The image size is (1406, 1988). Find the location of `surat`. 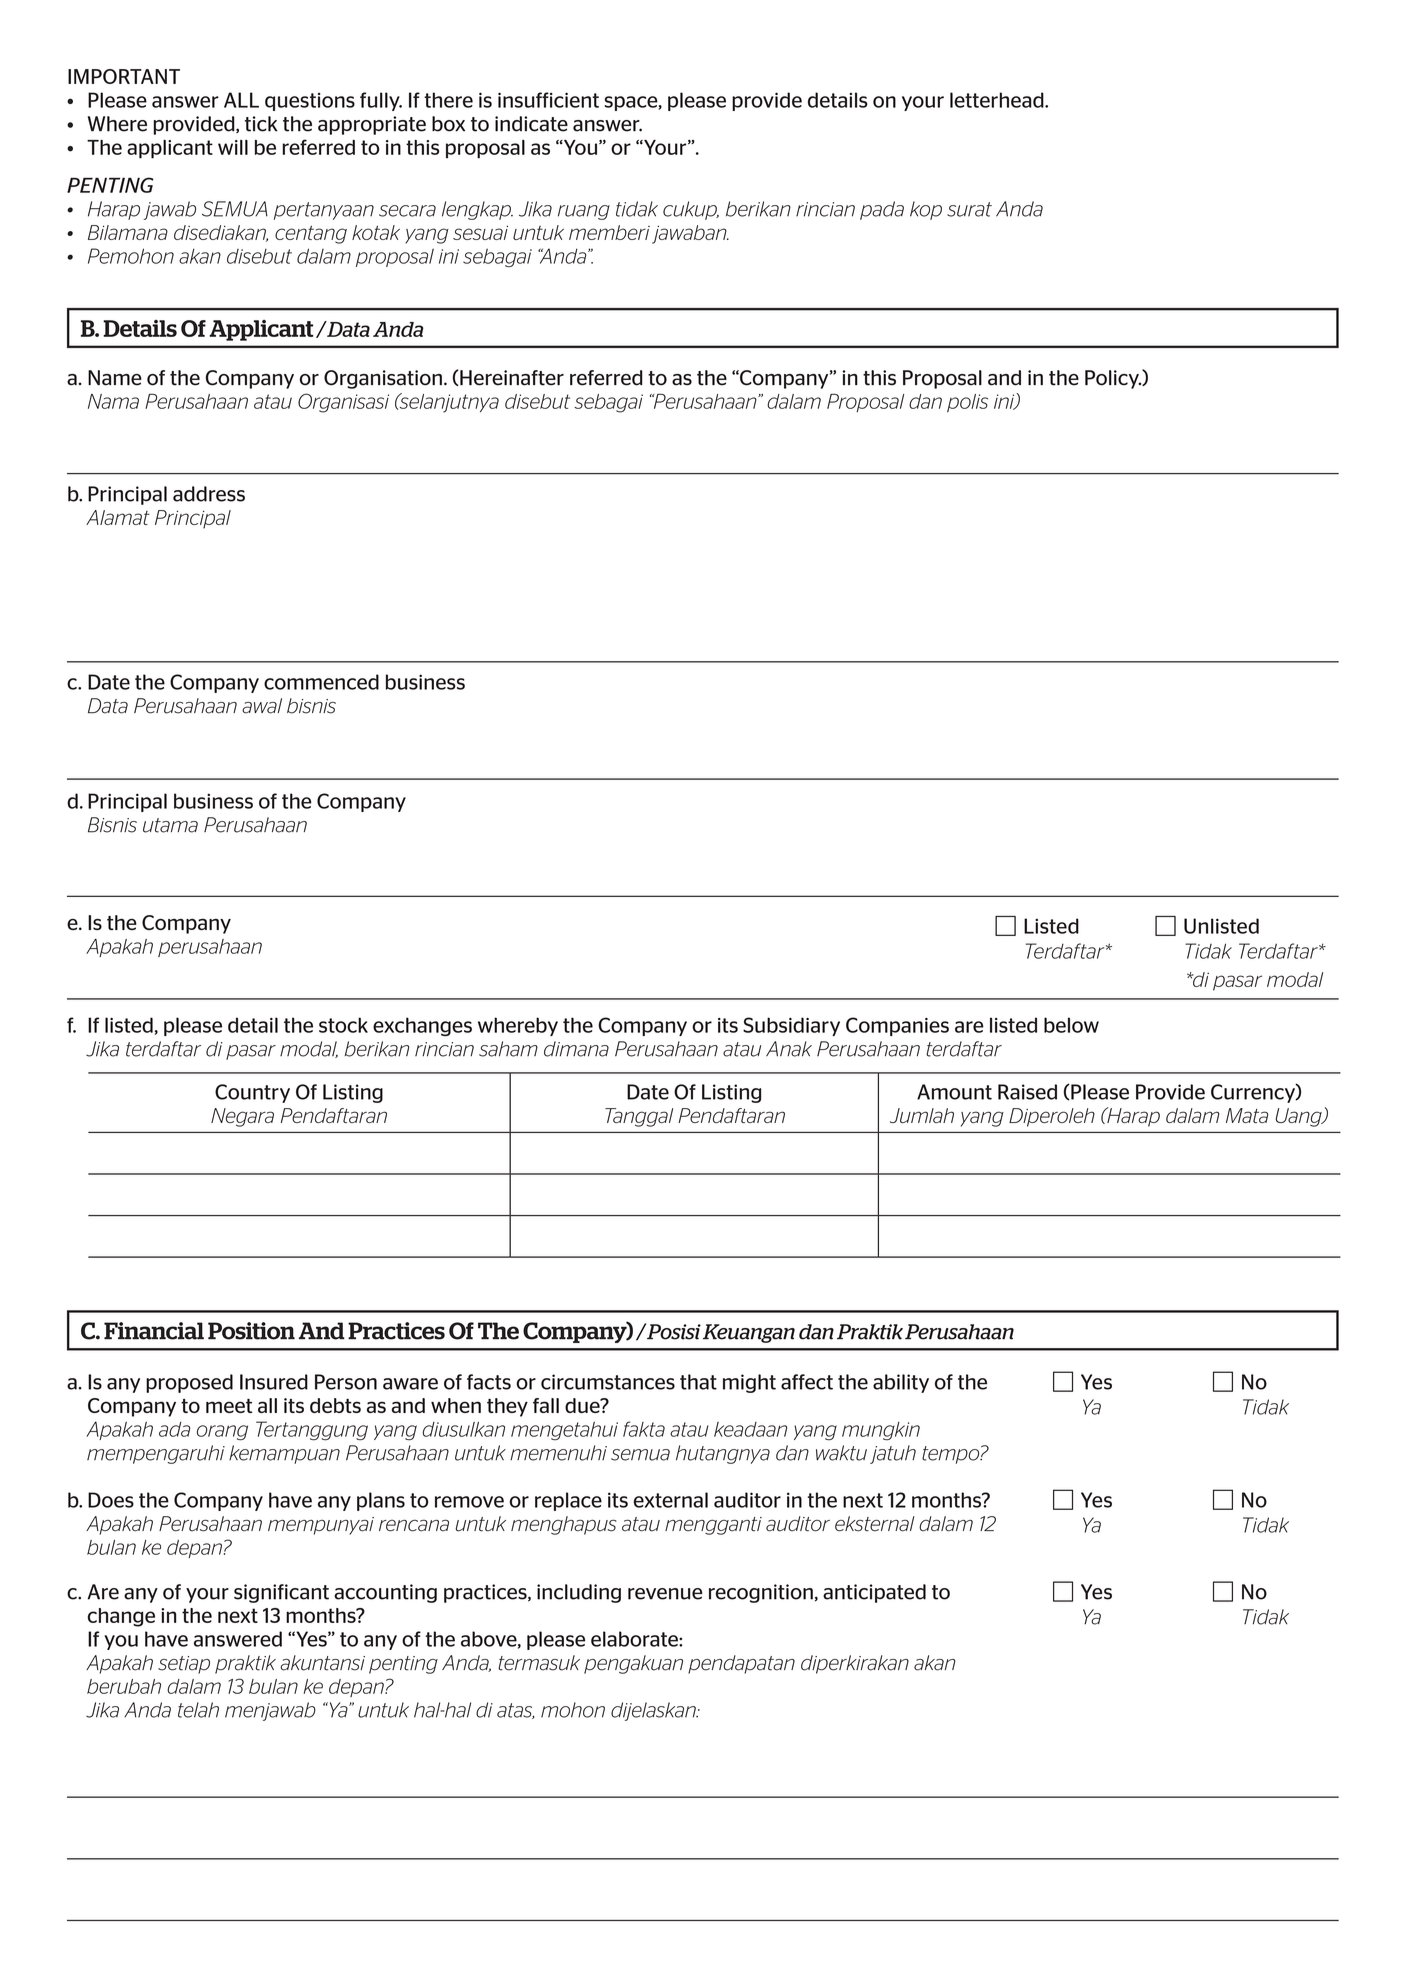

surat is located at coordinates (969, 209).
